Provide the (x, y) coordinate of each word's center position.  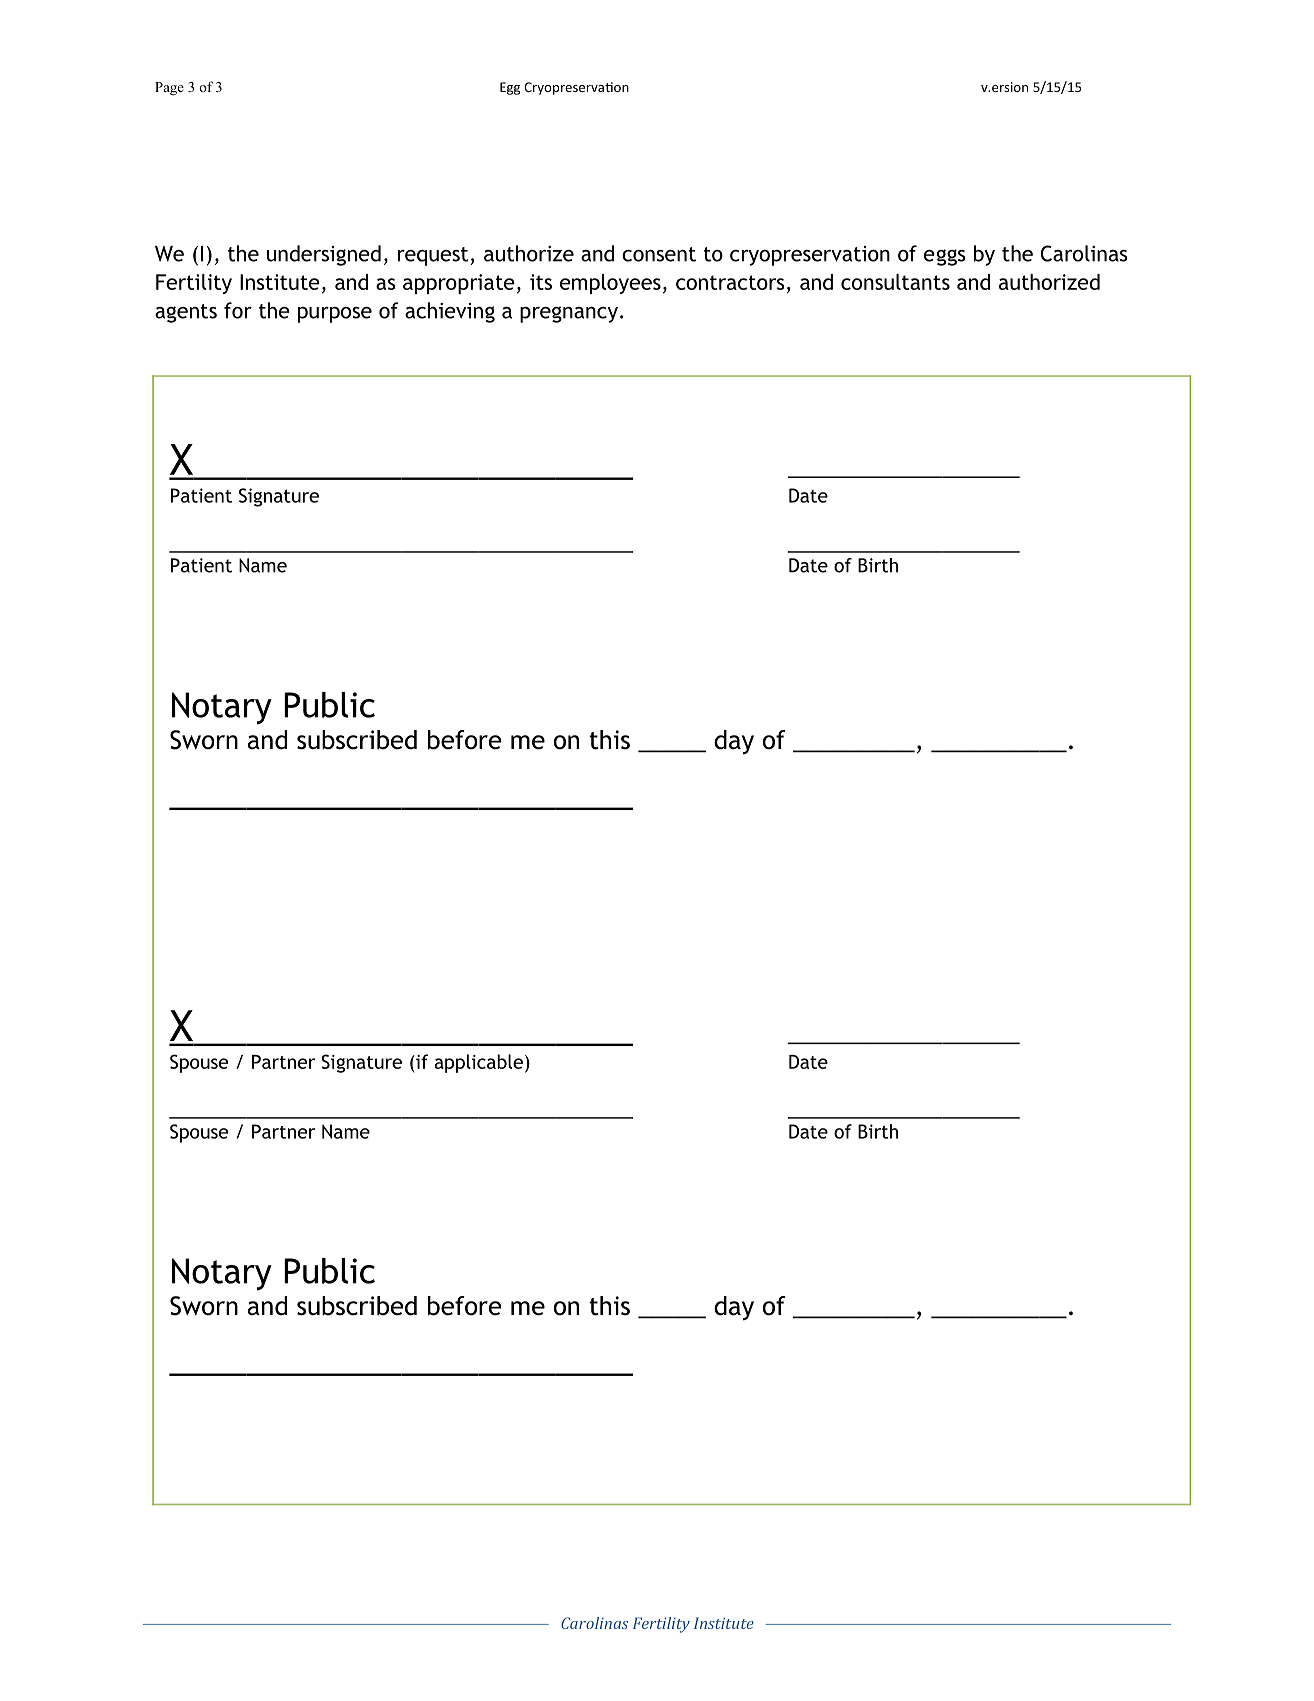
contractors (730, 282)
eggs (945, 257)
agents (186, 313)
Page (169, 89)
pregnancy (569, 314)
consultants (895, 282)
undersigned (324, 255)
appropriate (459, 284)
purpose (335, 315)
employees (610, 284)
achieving (450, 312)
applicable (478, 1063)
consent (659, 254)
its (541, 282)
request (434, 256)
